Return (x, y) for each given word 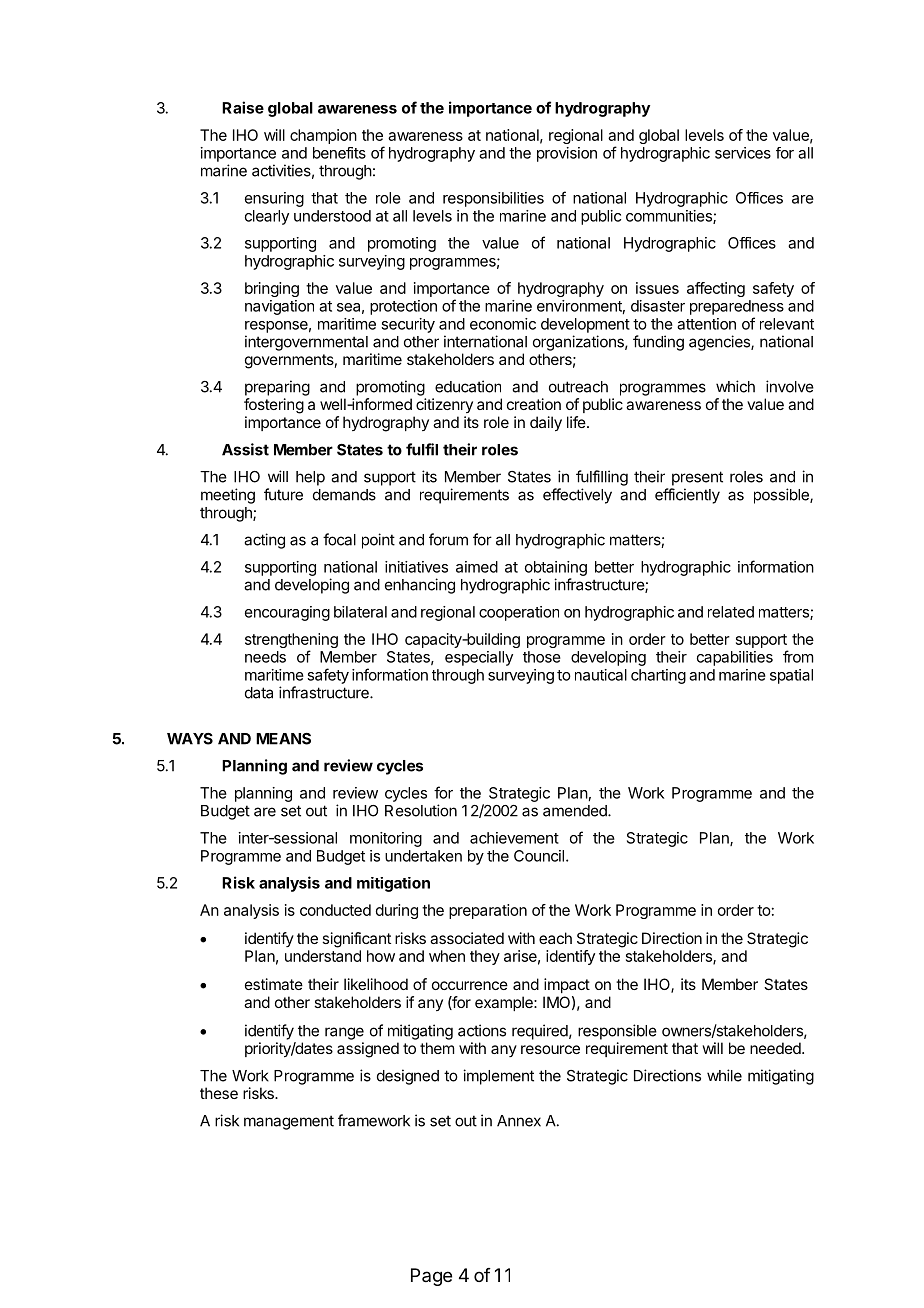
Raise (243, 107)
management (289, 1122)
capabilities (735, 658)
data (259, 693)
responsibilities (493, 199)
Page (431, 1277)
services (743, 153)
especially (479, 658)
